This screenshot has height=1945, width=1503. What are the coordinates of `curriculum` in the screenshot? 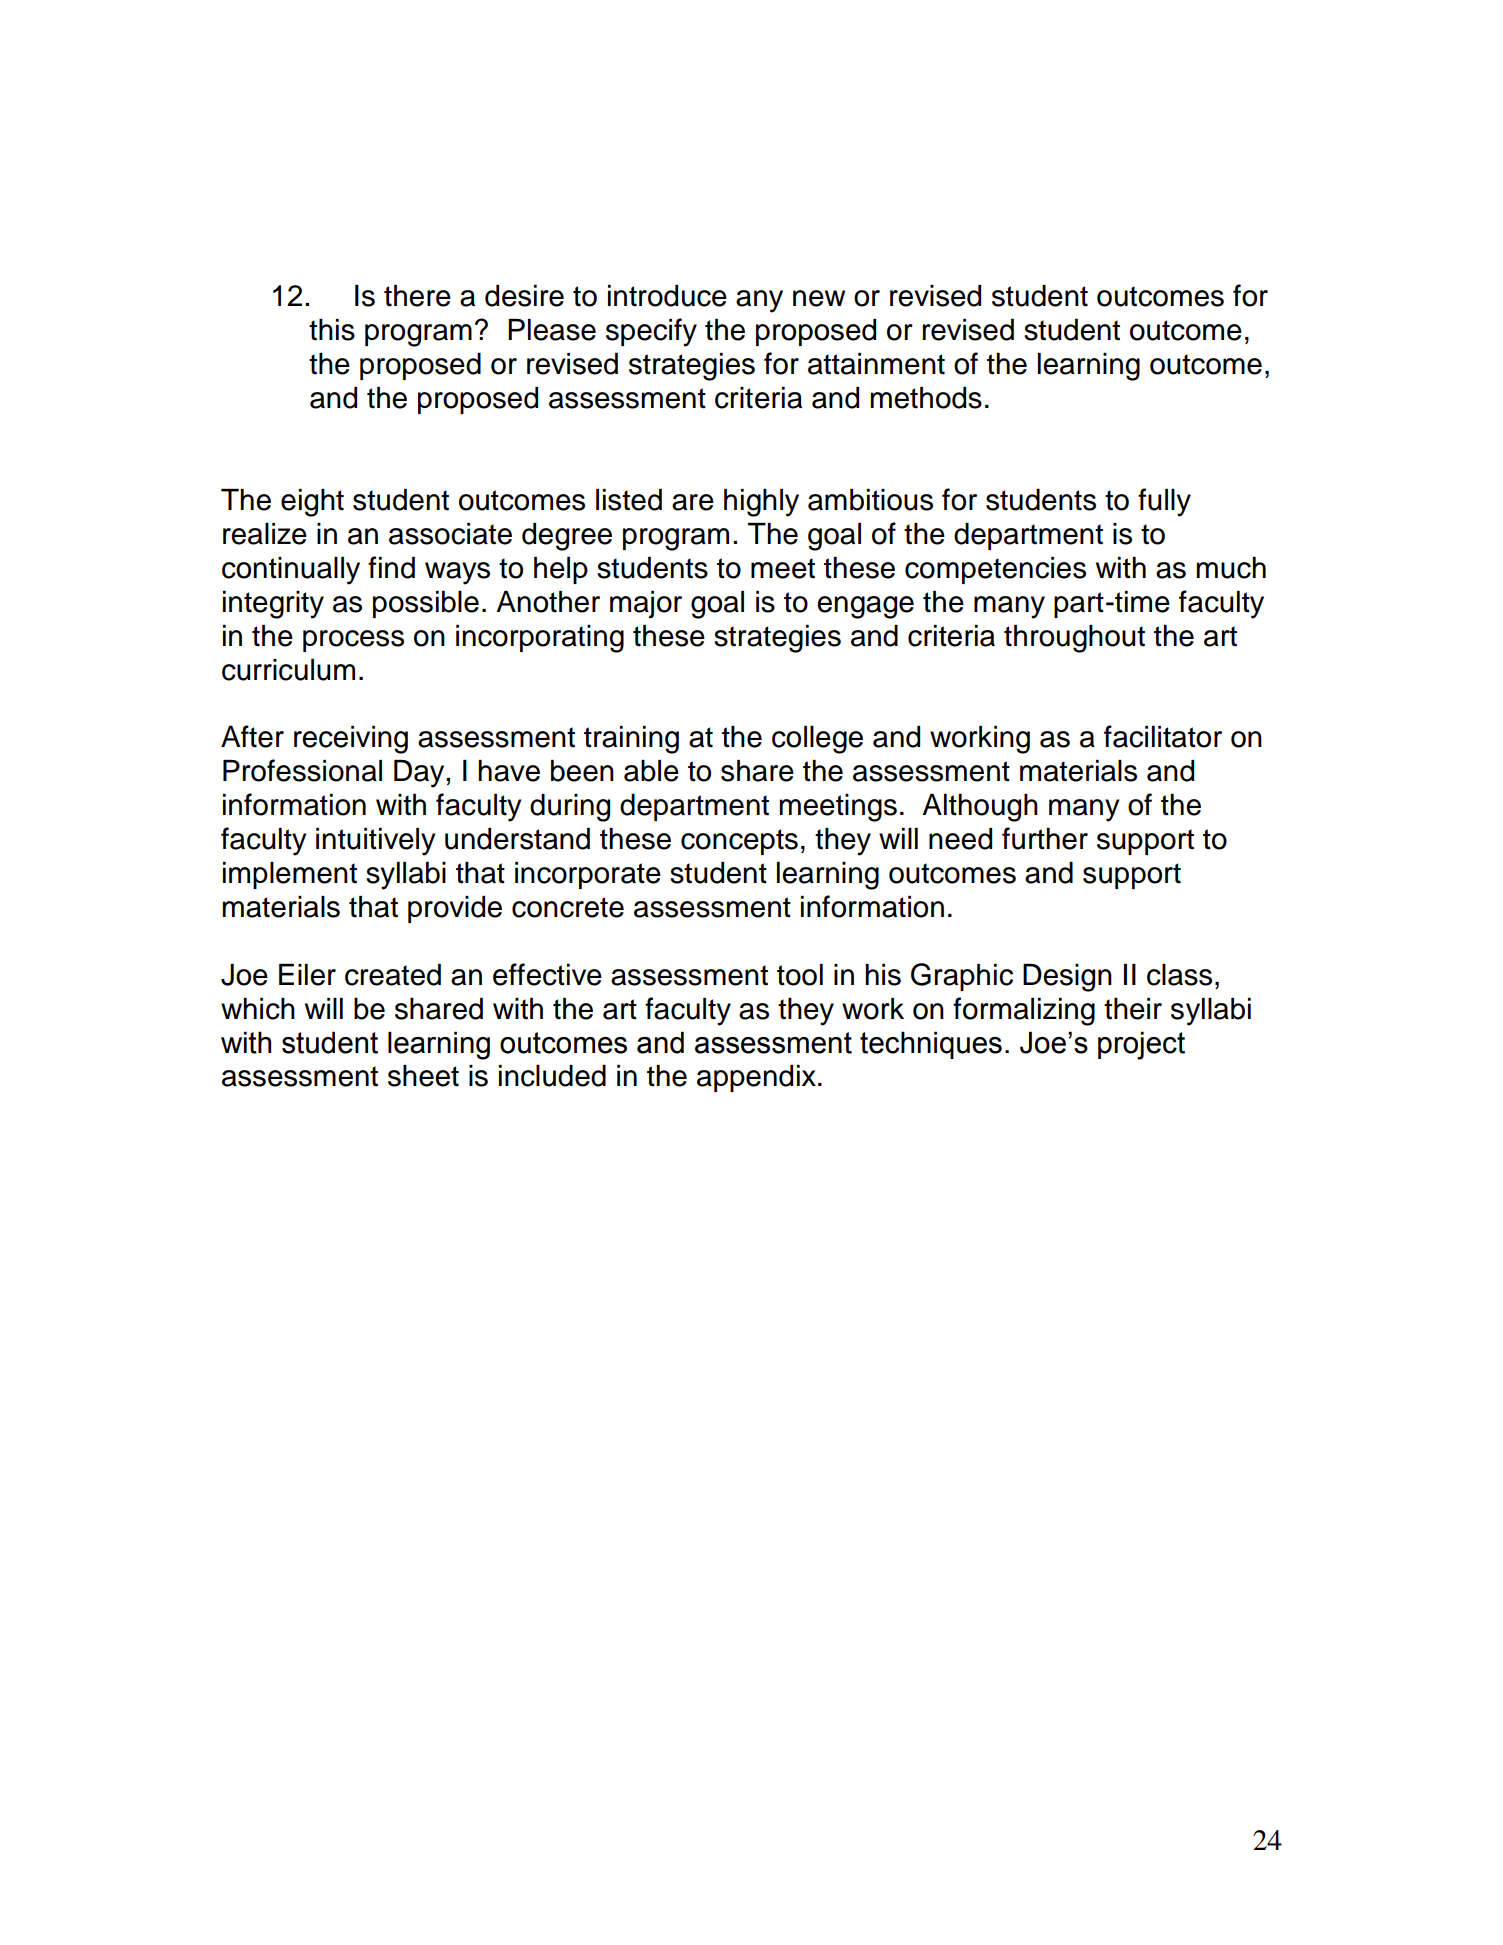 It's located at (288, 670).
